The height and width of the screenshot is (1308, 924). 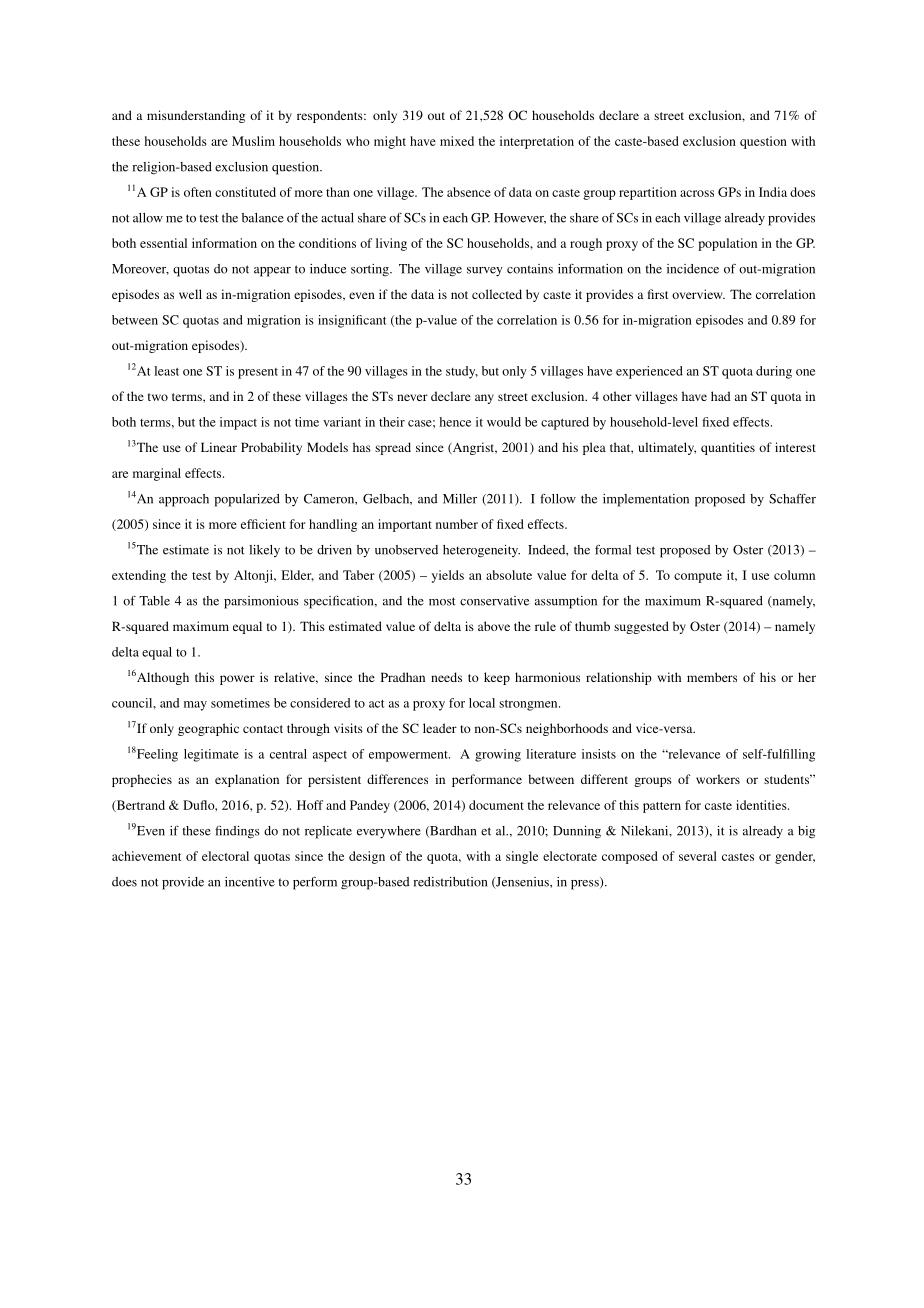 I want to click on across, so click(x=697, y=193).
